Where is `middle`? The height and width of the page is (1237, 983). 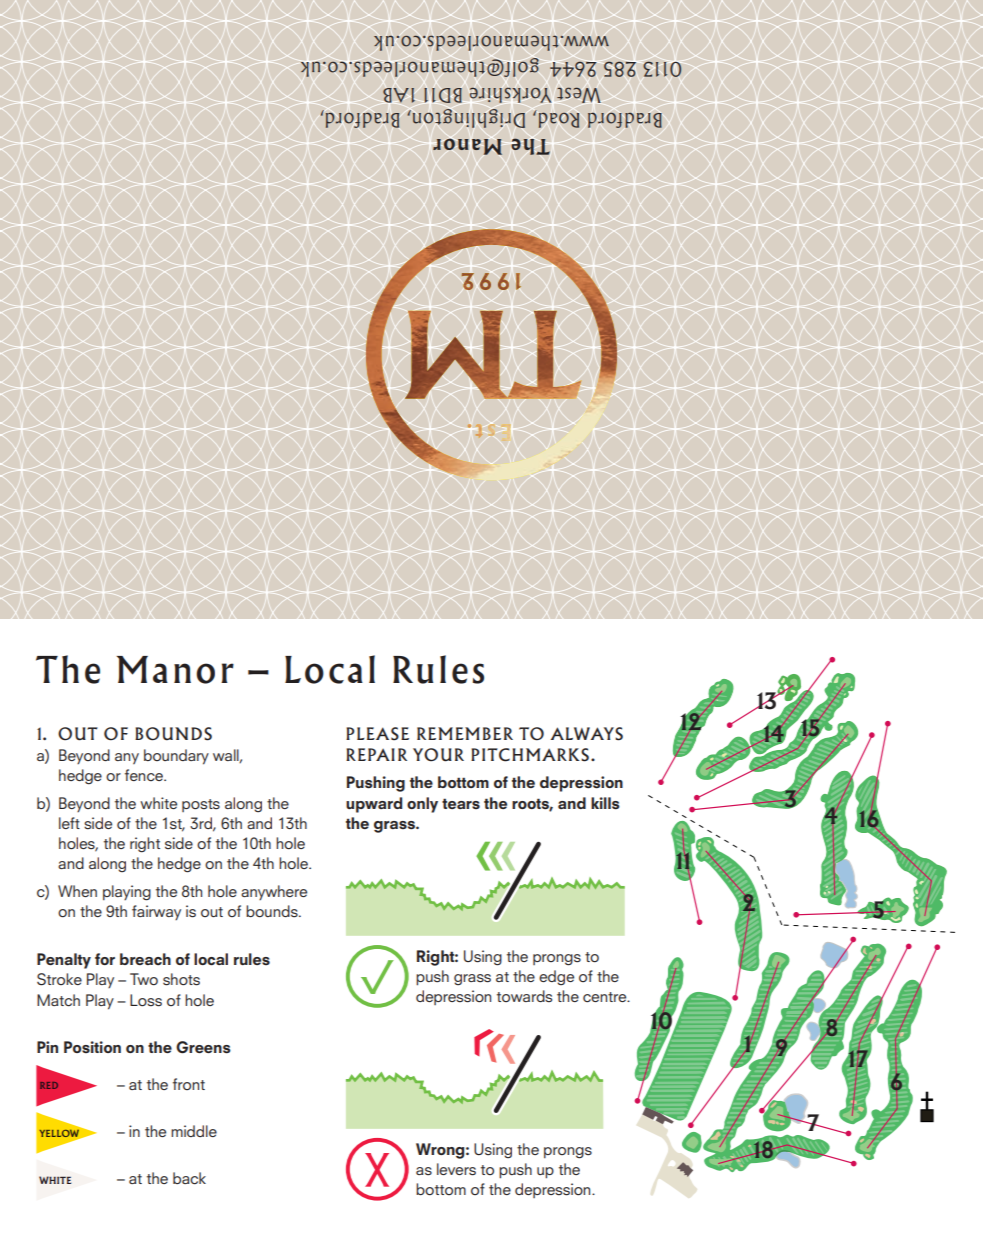 middle is located at coordinates (194, 1131).
